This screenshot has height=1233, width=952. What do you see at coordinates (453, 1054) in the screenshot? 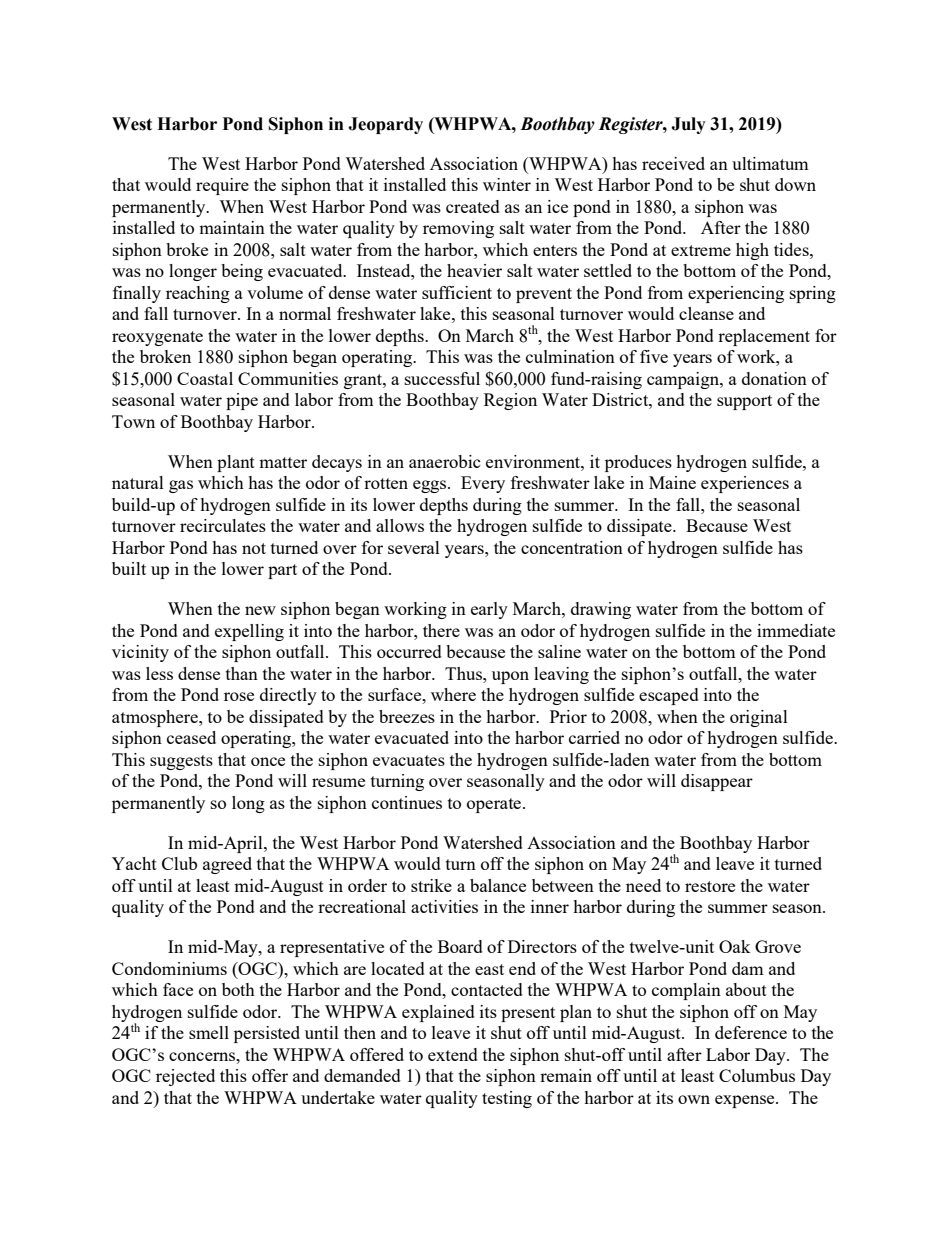
I see `extend` at bounding box center [453, 1054].
